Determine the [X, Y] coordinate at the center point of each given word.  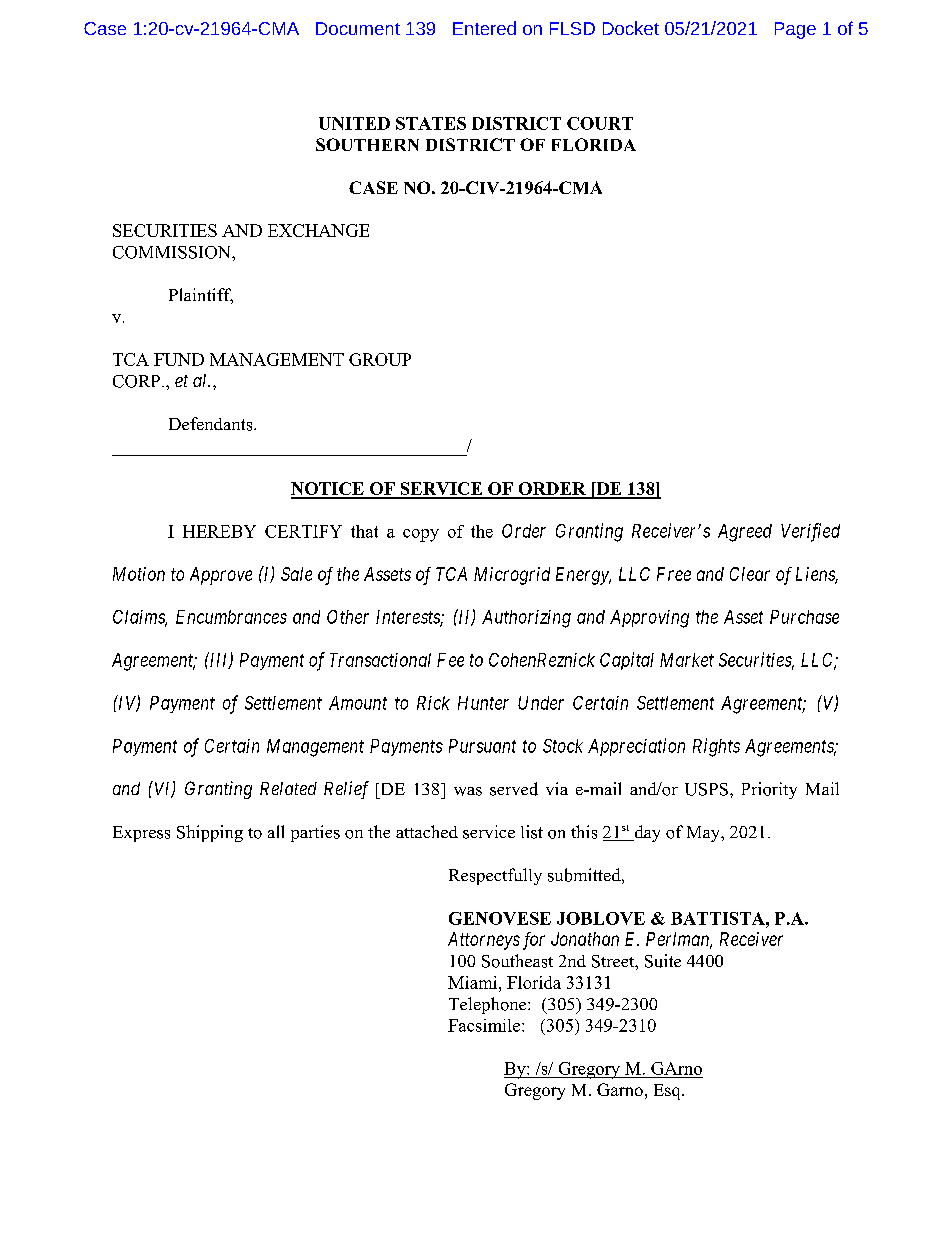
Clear [750, 574]
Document [358, 28]
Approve [221, 576]
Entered [484, 28]
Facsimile [485, 1025]
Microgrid [512, 576]
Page [795, 30]
